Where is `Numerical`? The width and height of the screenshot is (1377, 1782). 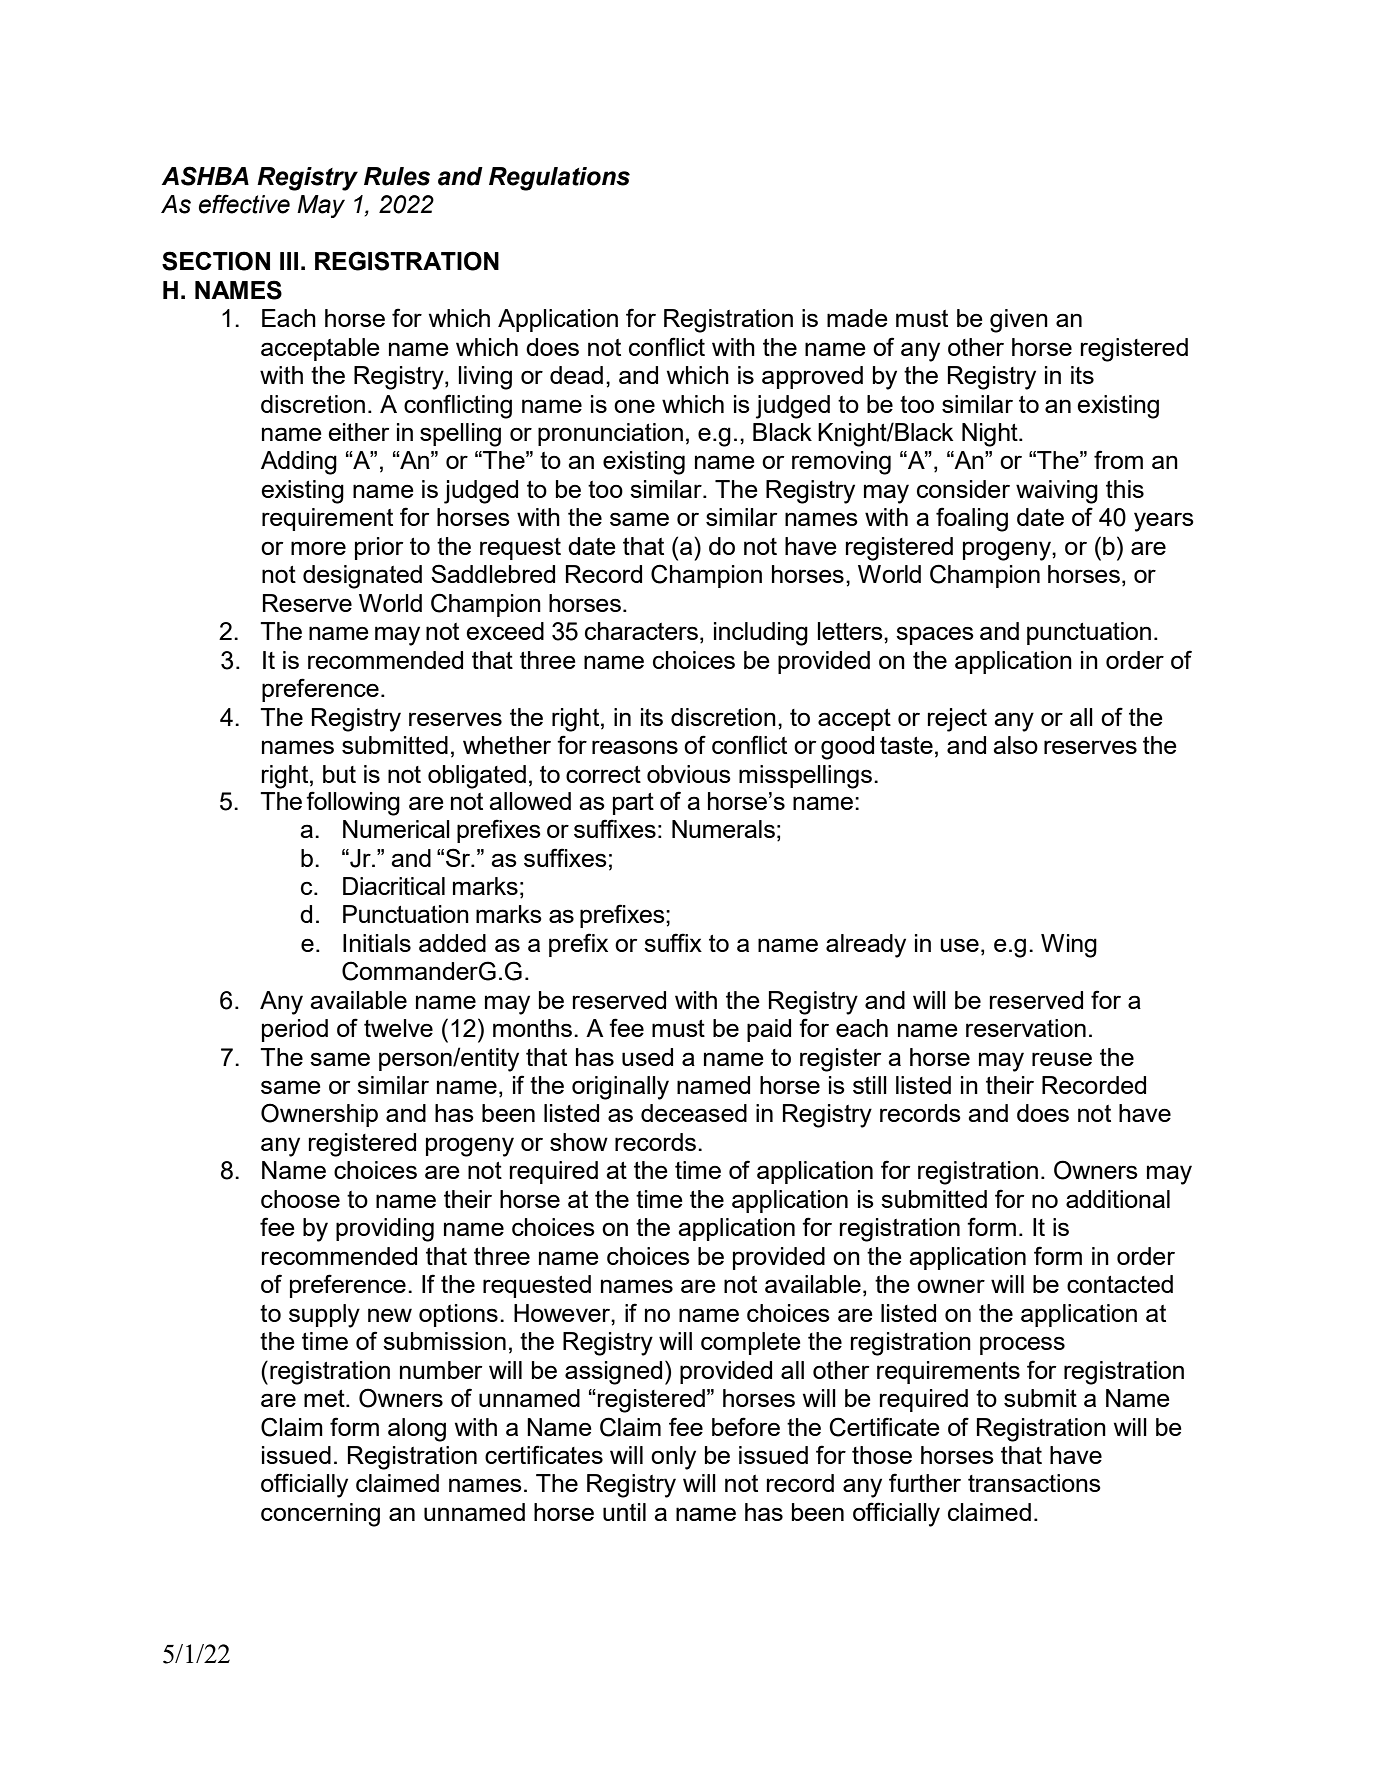
Numerical is located at coordinates (396, 829).
